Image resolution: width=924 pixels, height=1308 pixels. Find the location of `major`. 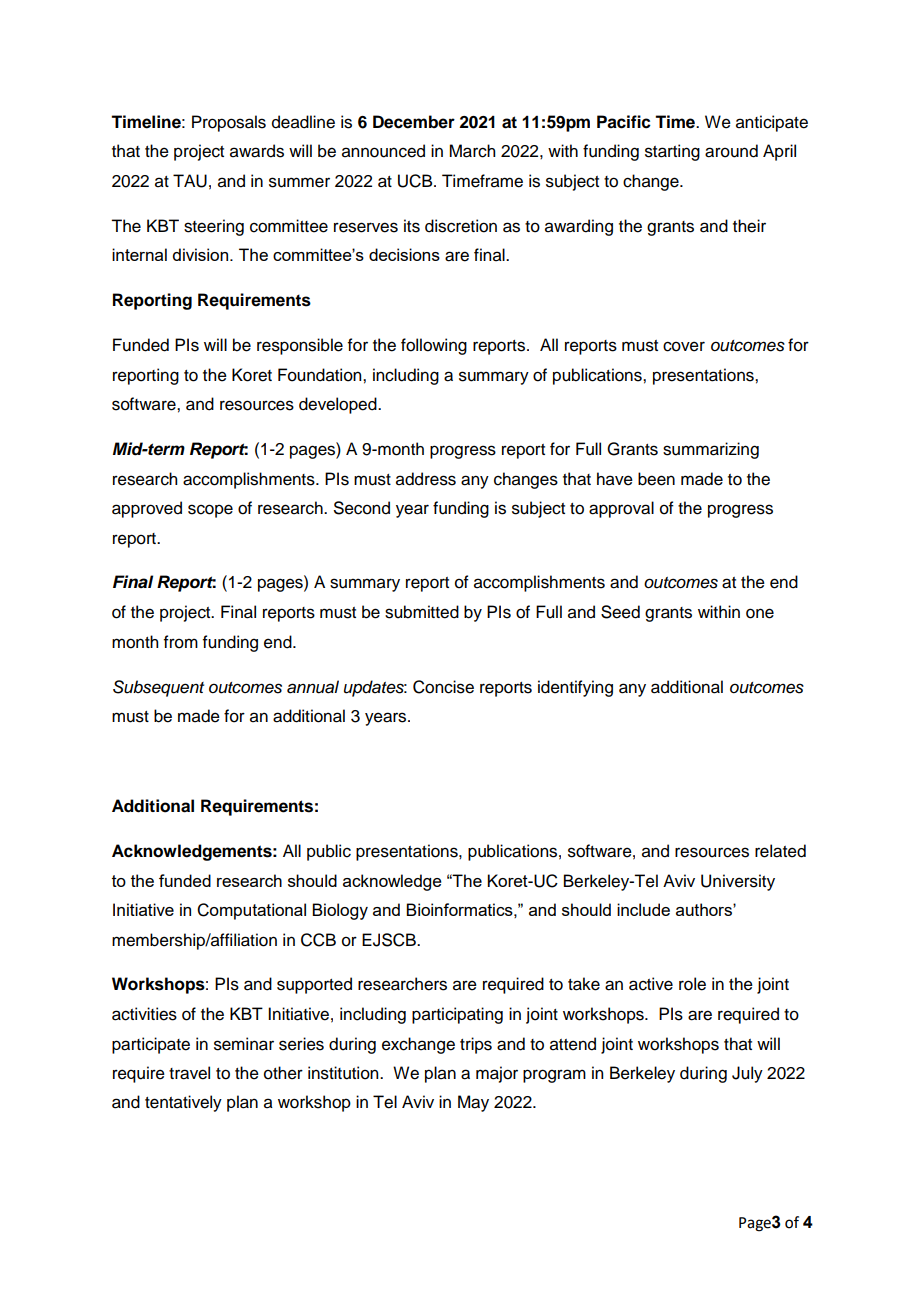

major is located at coordinates (497, 1074).
